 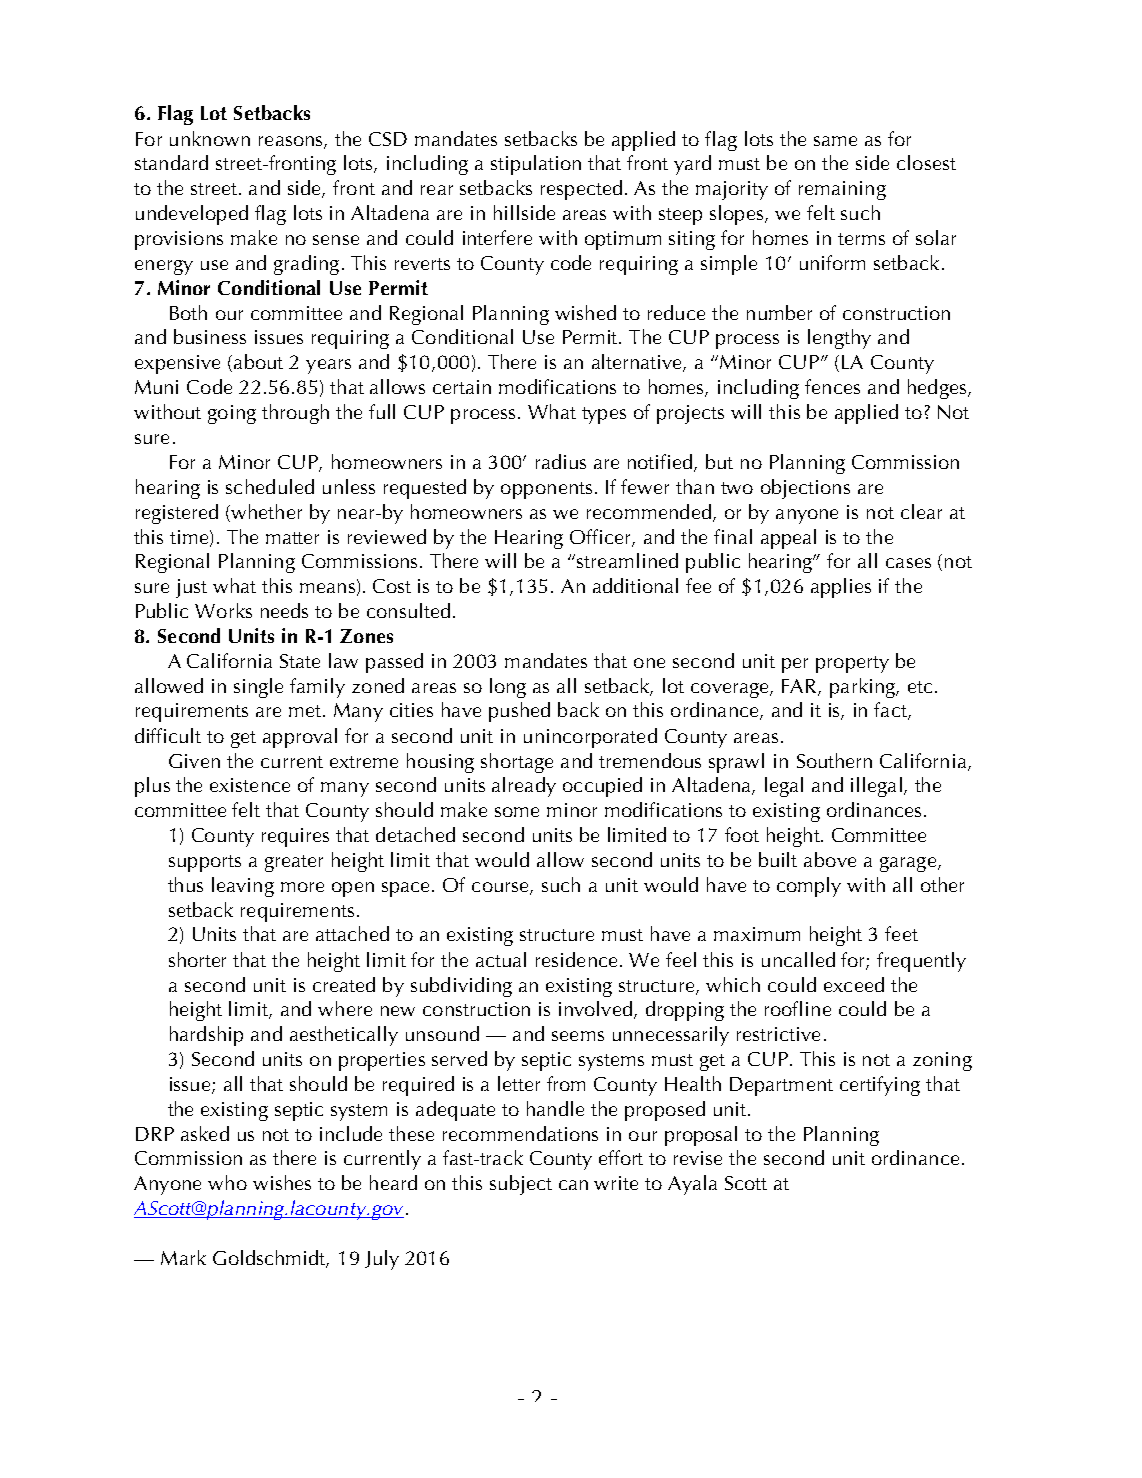 What do you see at coordinates (842, 190) in the screenshot?
I see `remaining` at bounding box center [842, 190].
